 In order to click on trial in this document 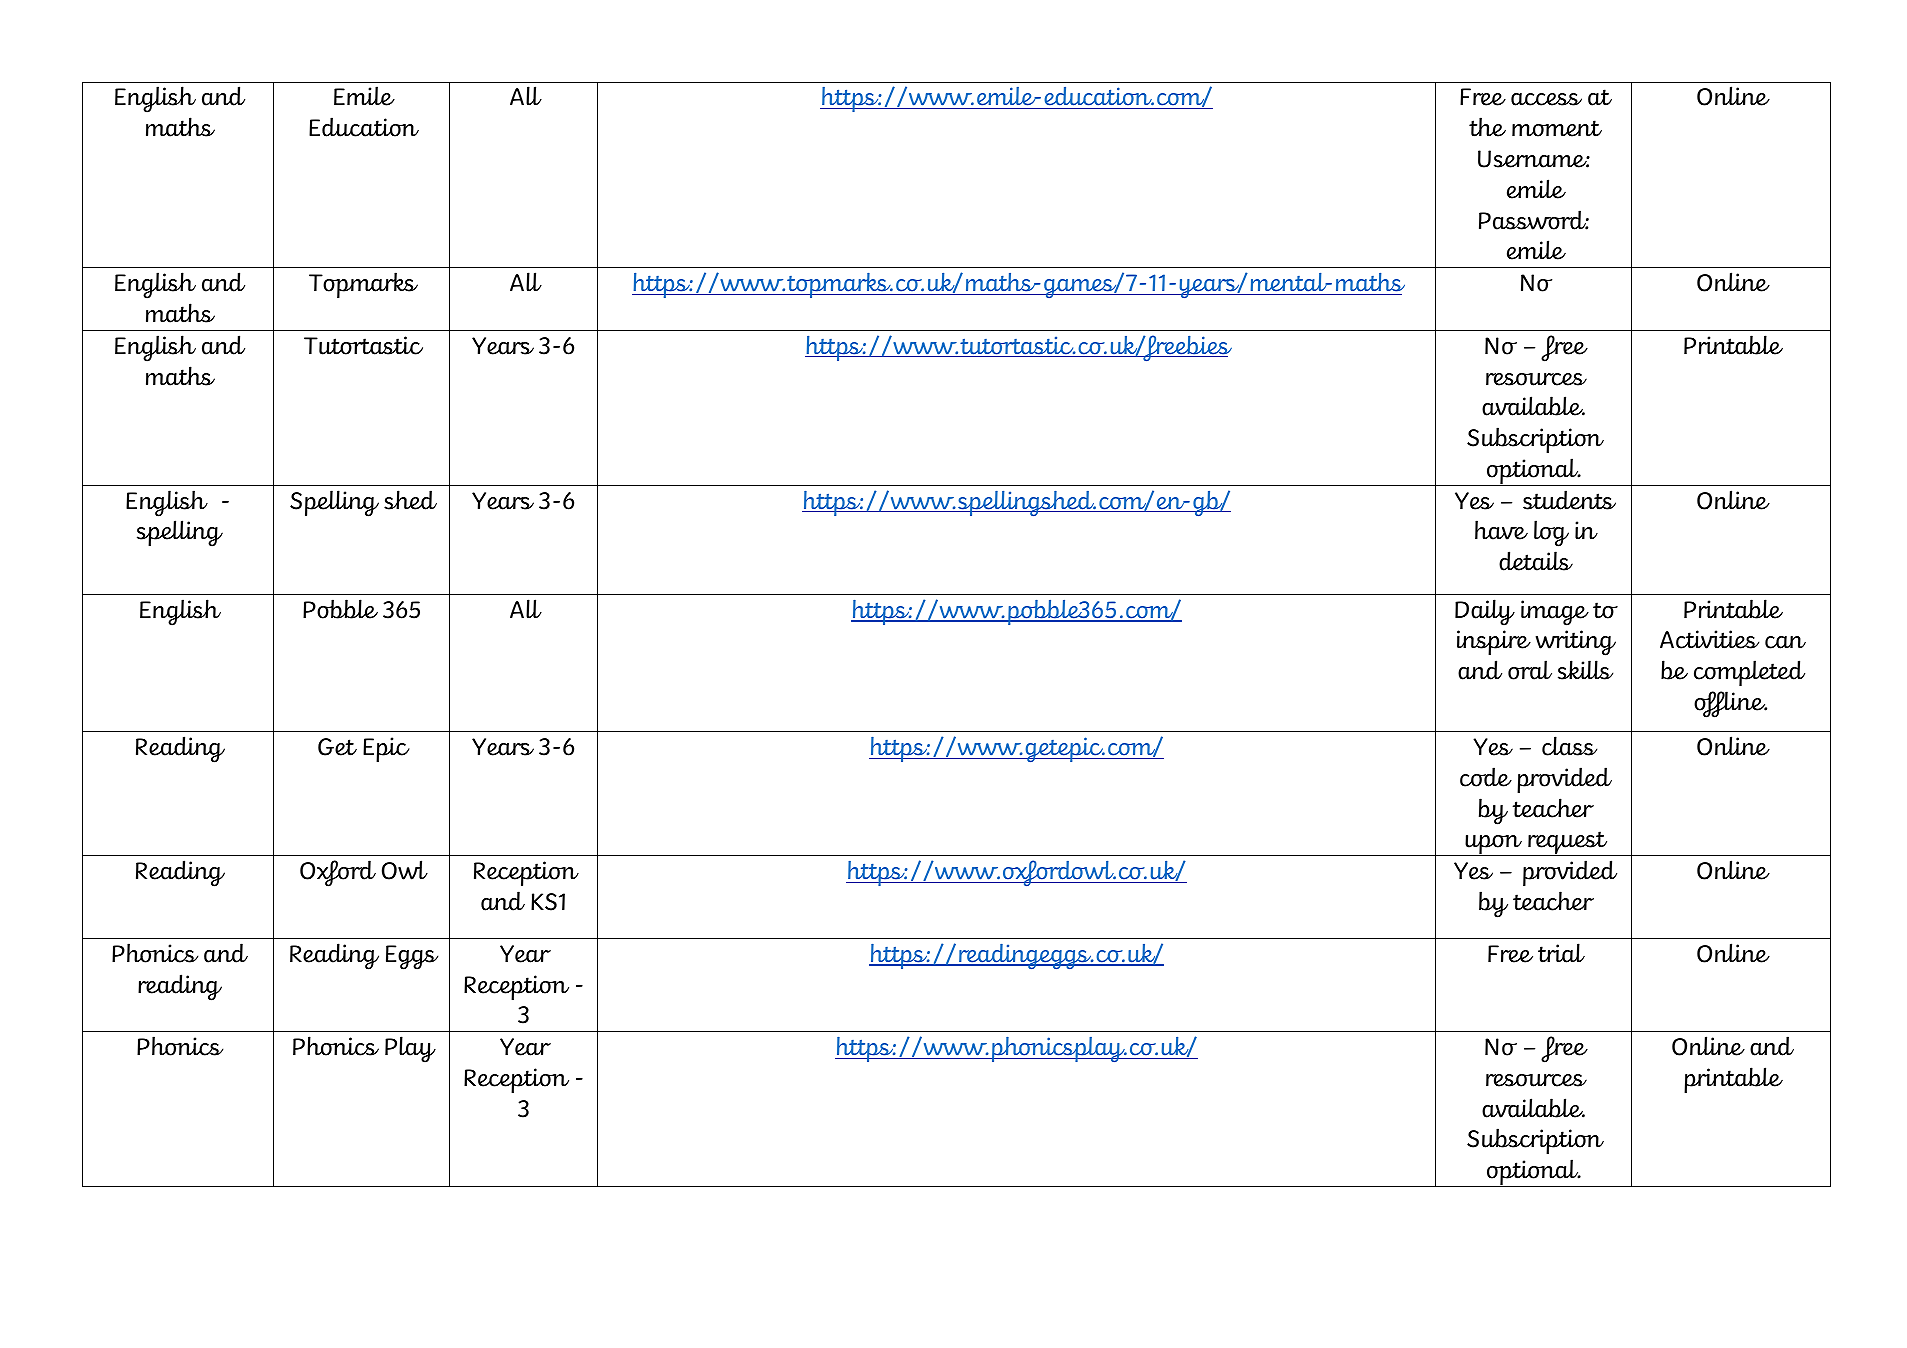, I will do `click(1561, 953)`.
